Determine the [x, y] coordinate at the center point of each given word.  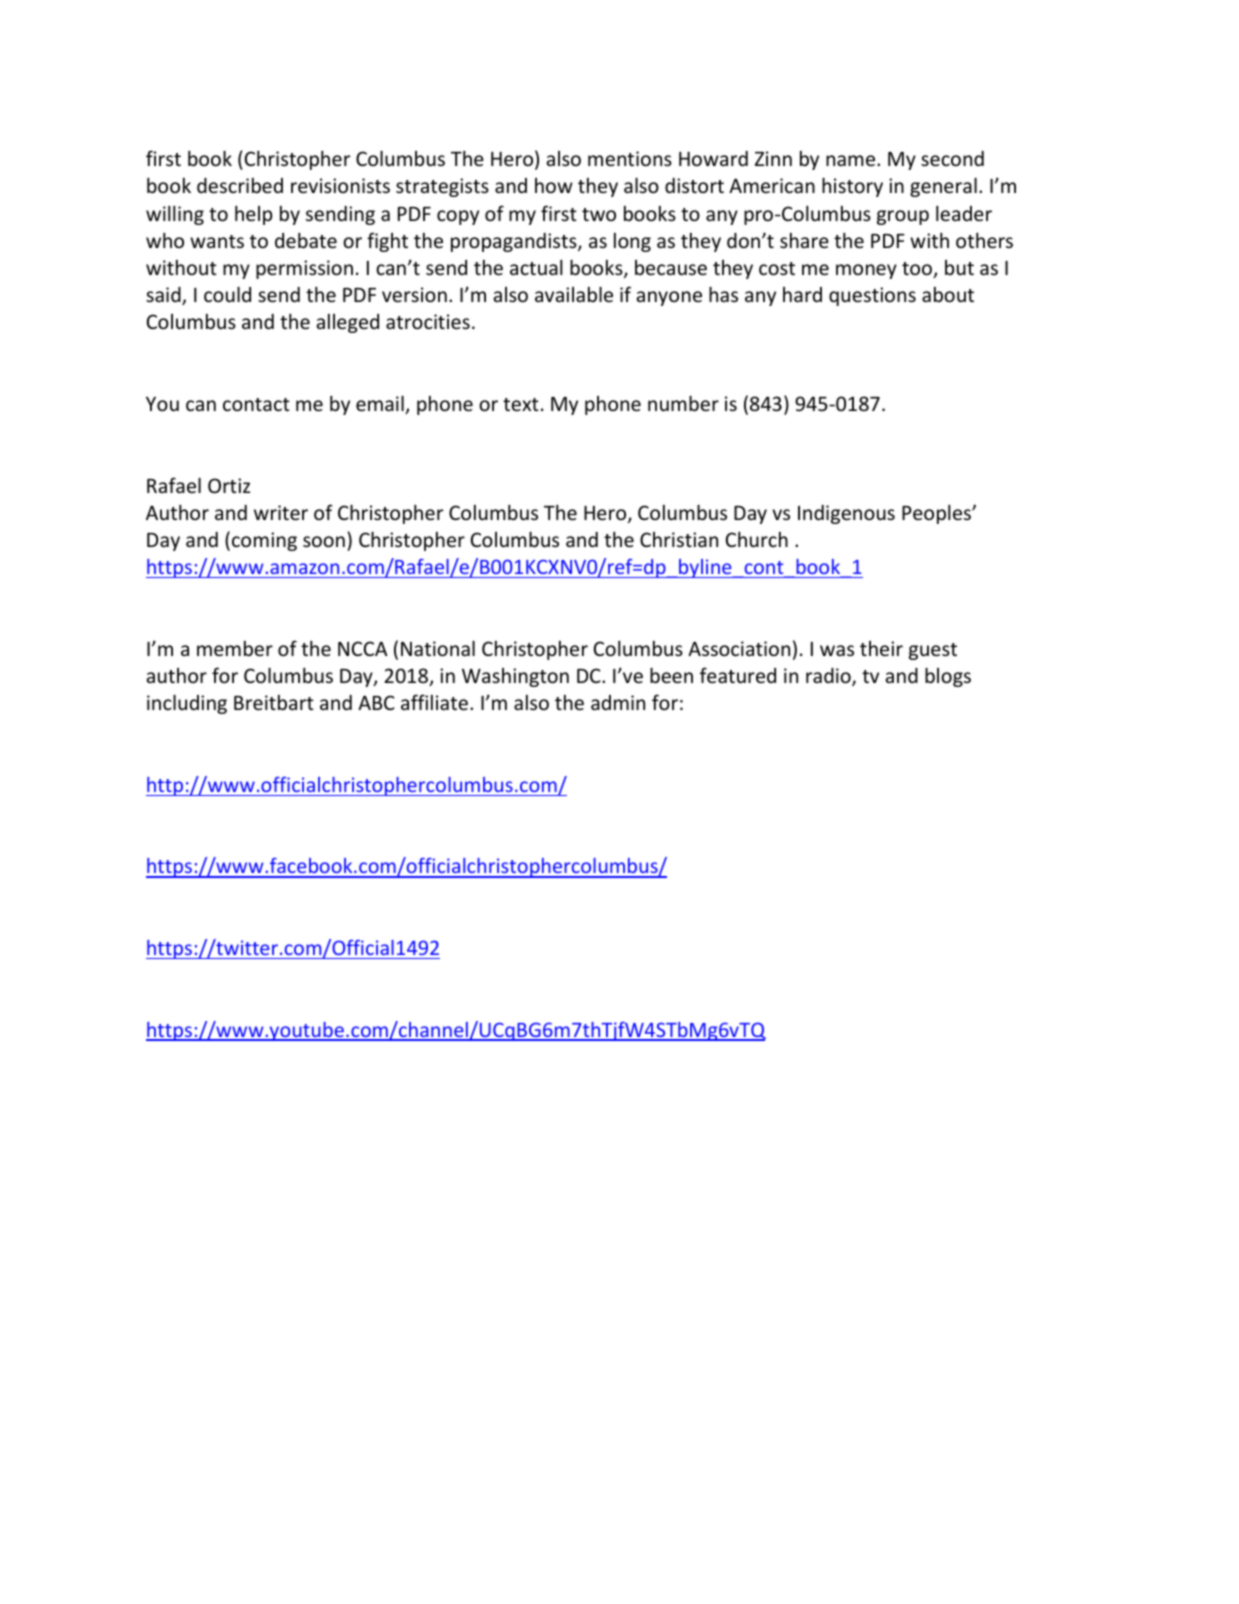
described [240, 185]
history [852, 187]
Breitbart [274, 702]
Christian [679, 539]
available [574, 294]
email [381, 404]
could [227, 294]
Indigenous [846, 514]
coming [264, 541]
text [521, 404]
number [683, 403]
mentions [630, 158]
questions [872, 296]
